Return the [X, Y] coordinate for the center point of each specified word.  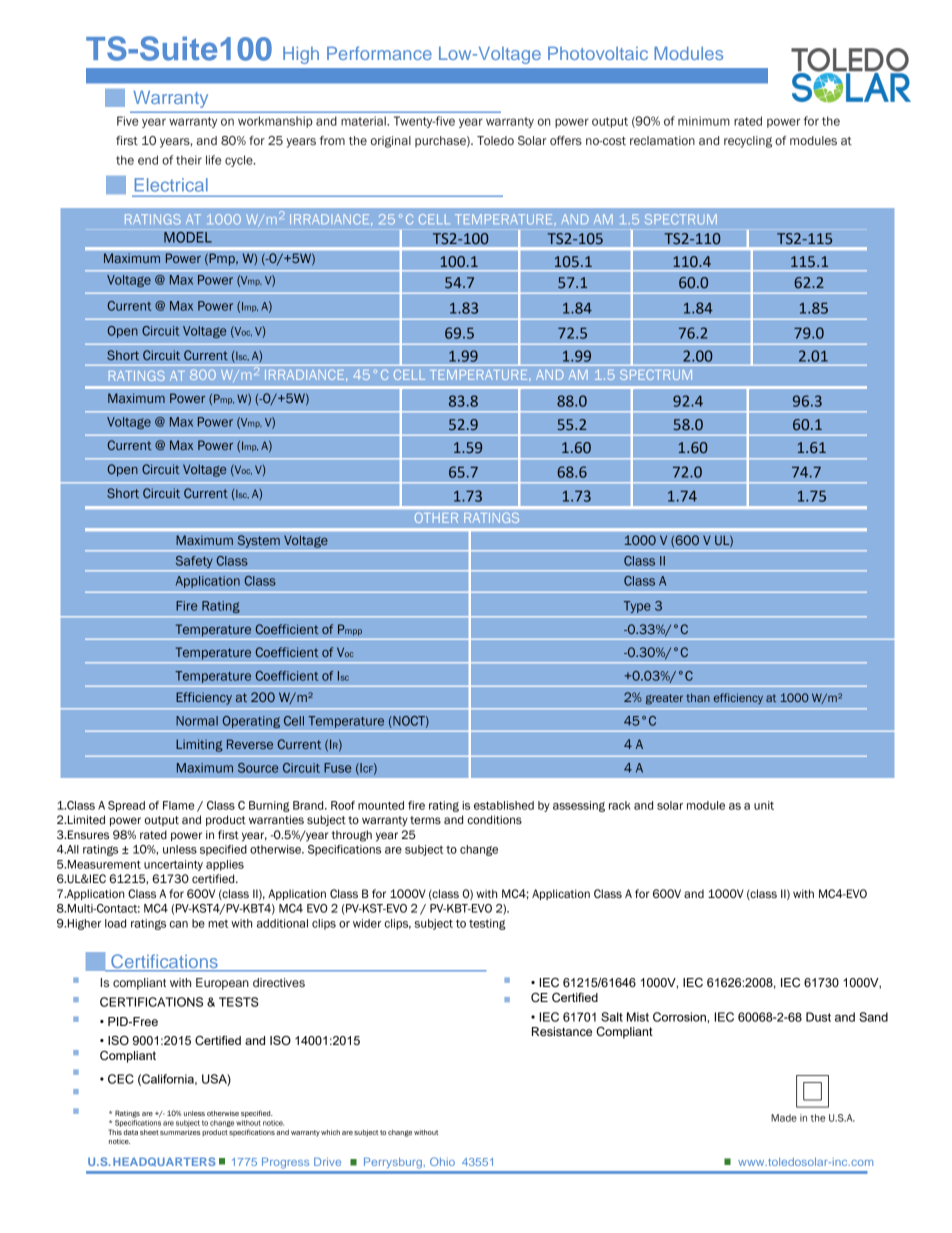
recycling [748, 142]
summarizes [180, 1132]
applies [225, 865]
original [391, 142]
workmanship [275, 122]
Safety [194, 561]
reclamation [662, 141]
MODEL [188, 237]
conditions [495, 819]
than [698, 697]
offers [566, 140]
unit [764, 805]
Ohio [442, 1161]
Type [637, 607]
